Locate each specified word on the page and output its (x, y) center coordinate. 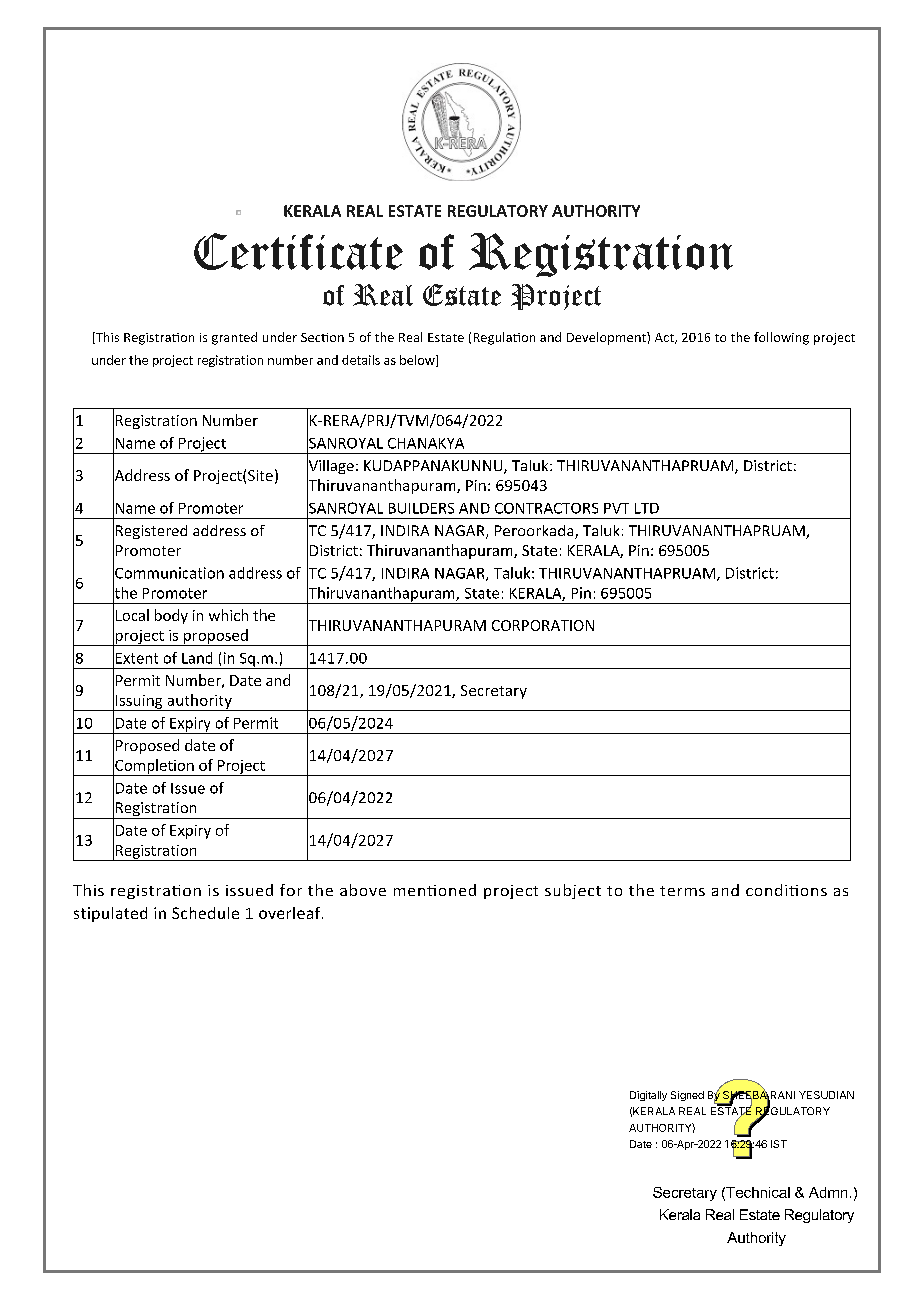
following (781, 338)
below (418, 361)
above (363, 890)
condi (768, 890)
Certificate (298, 251)
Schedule (205, 913)
